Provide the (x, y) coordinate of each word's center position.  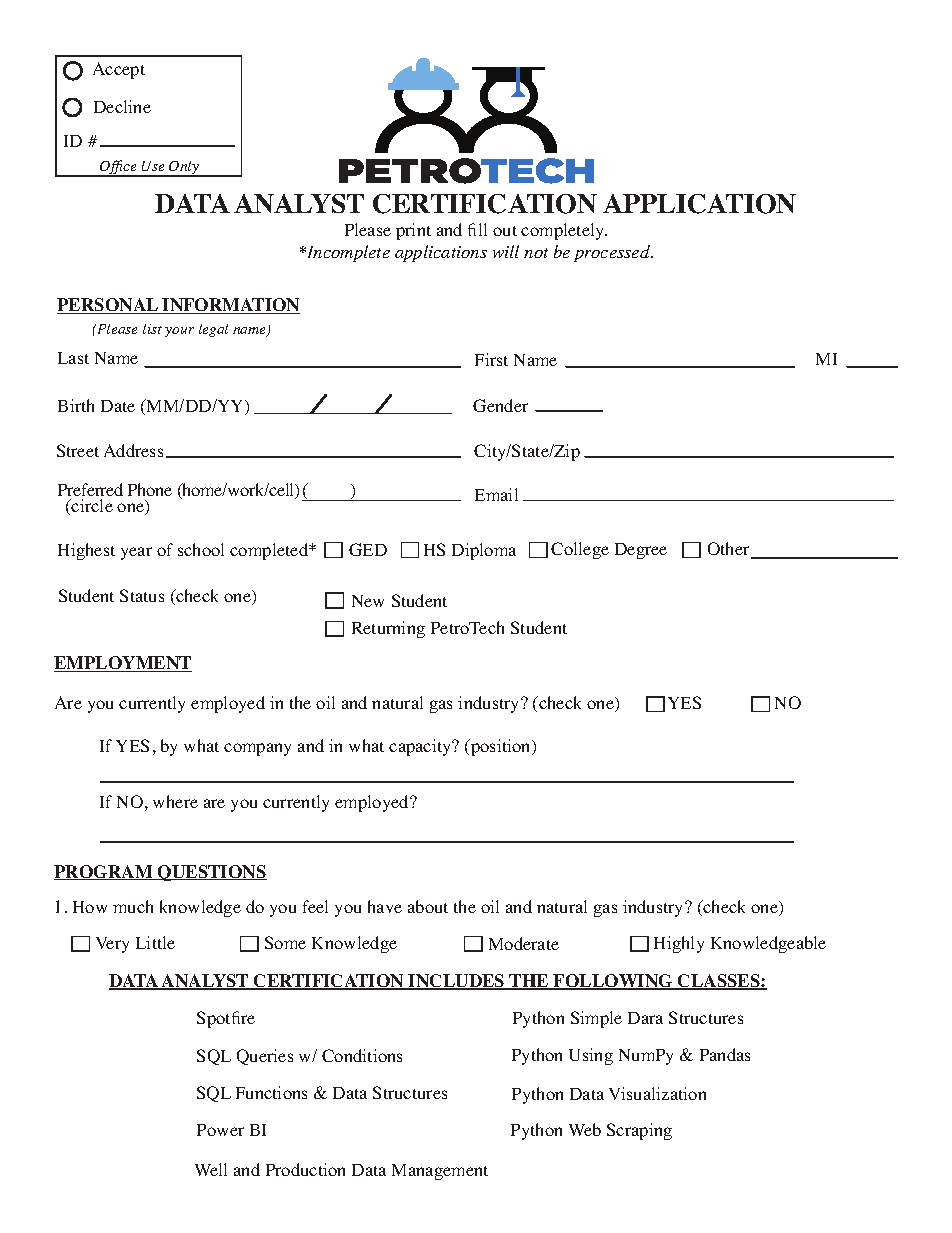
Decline (122, 106)
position (501, 747)
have (385, 906)
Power (220, 1130)
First (491, 359)
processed (613, 253)
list (152, 329)
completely (564, 231)
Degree (641, 551)
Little (155, 942)
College (580, 550)
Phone (150, 489)
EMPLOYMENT (123, 664)
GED (368, 549)
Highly (679, 944)
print (413, 231)
